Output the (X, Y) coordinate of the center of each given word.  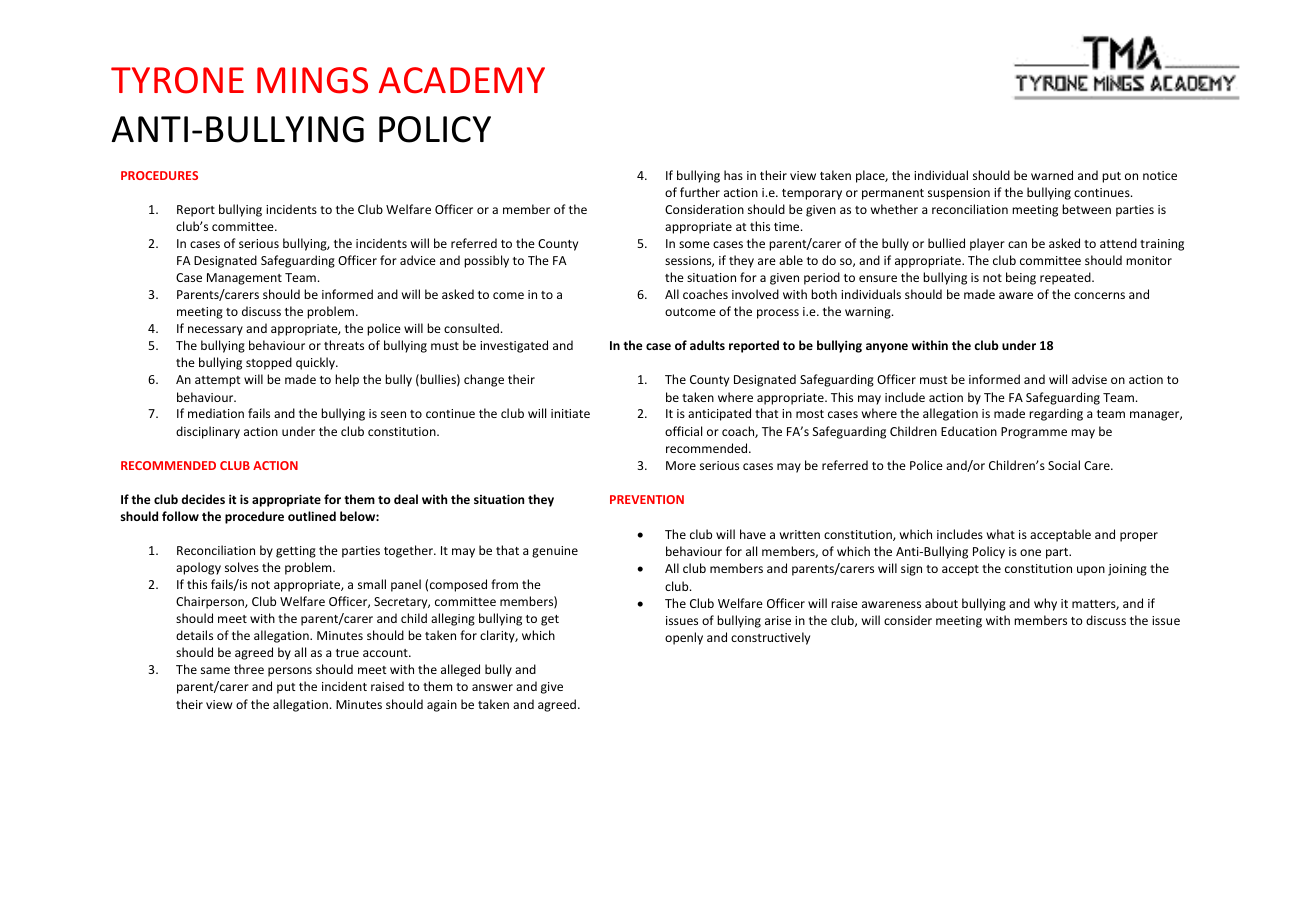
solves (242, 567)
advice (418, 260)
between (1086, 209)
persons (290, 672)
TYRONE (177, 80)
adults (707, 345)
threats (344, 345)
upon (1091, 571)
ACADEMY (462, 80)
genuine (555, 552)
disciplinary (208, 432)
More (681, 465)
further (700, 192)
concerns (1099, 295)
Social (1064, 465)
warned (1052, 175)
